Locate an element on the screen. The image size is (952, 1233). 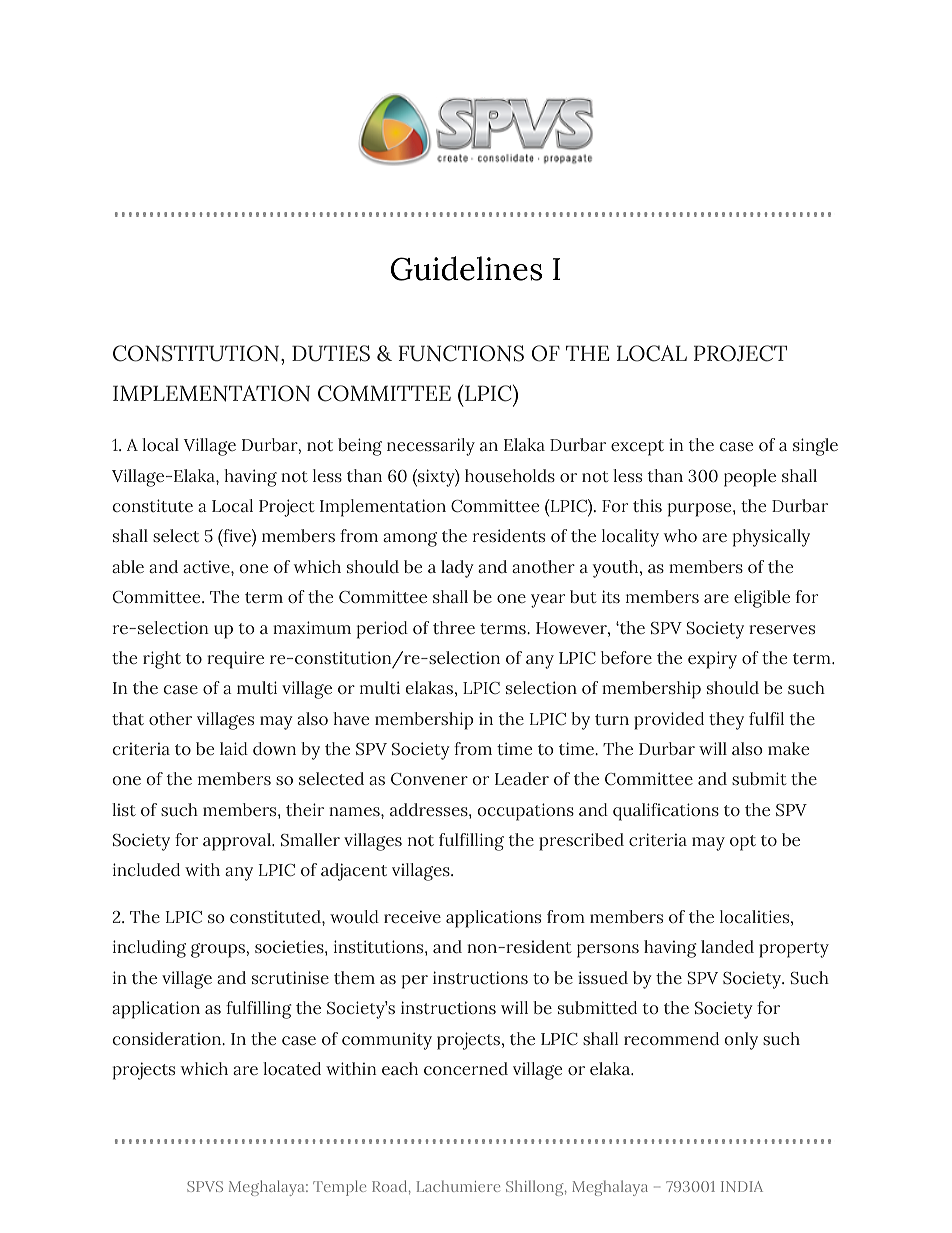
single is located at coordinates (815, 447).
